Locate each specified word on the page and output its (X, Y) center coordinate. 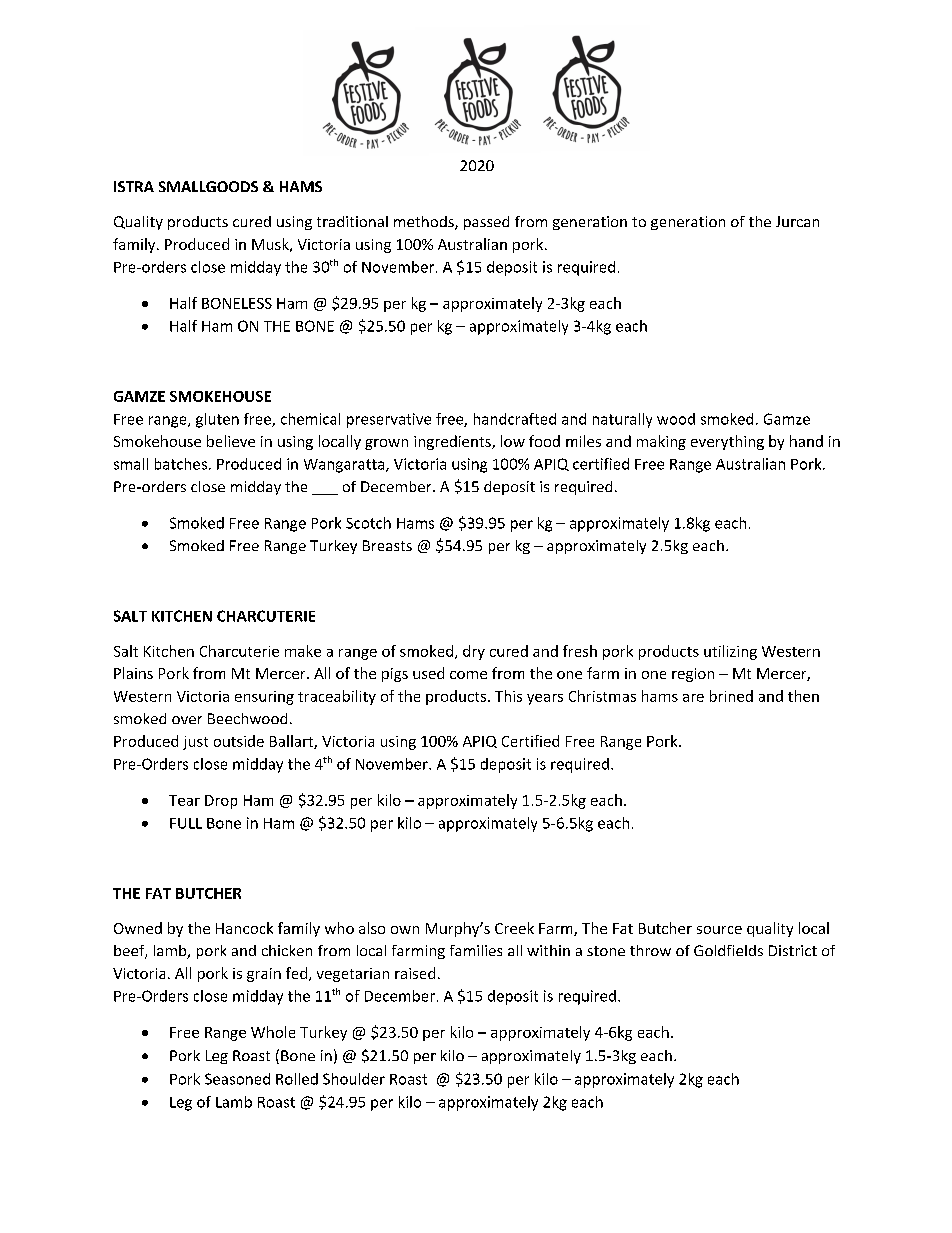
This (508, 696)
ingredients (453, 442)
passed (486, 223)
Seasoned (237, 1079)
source (719, 930)
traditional (352, 221)
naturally (622, 420)
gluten (217, 420)
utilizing (730, 652)
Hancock (244, 928)
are (693, 698)
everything (727, 442)
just (195, 743)
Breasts (387, 545)
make (303, 651)
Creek (514, 928)
